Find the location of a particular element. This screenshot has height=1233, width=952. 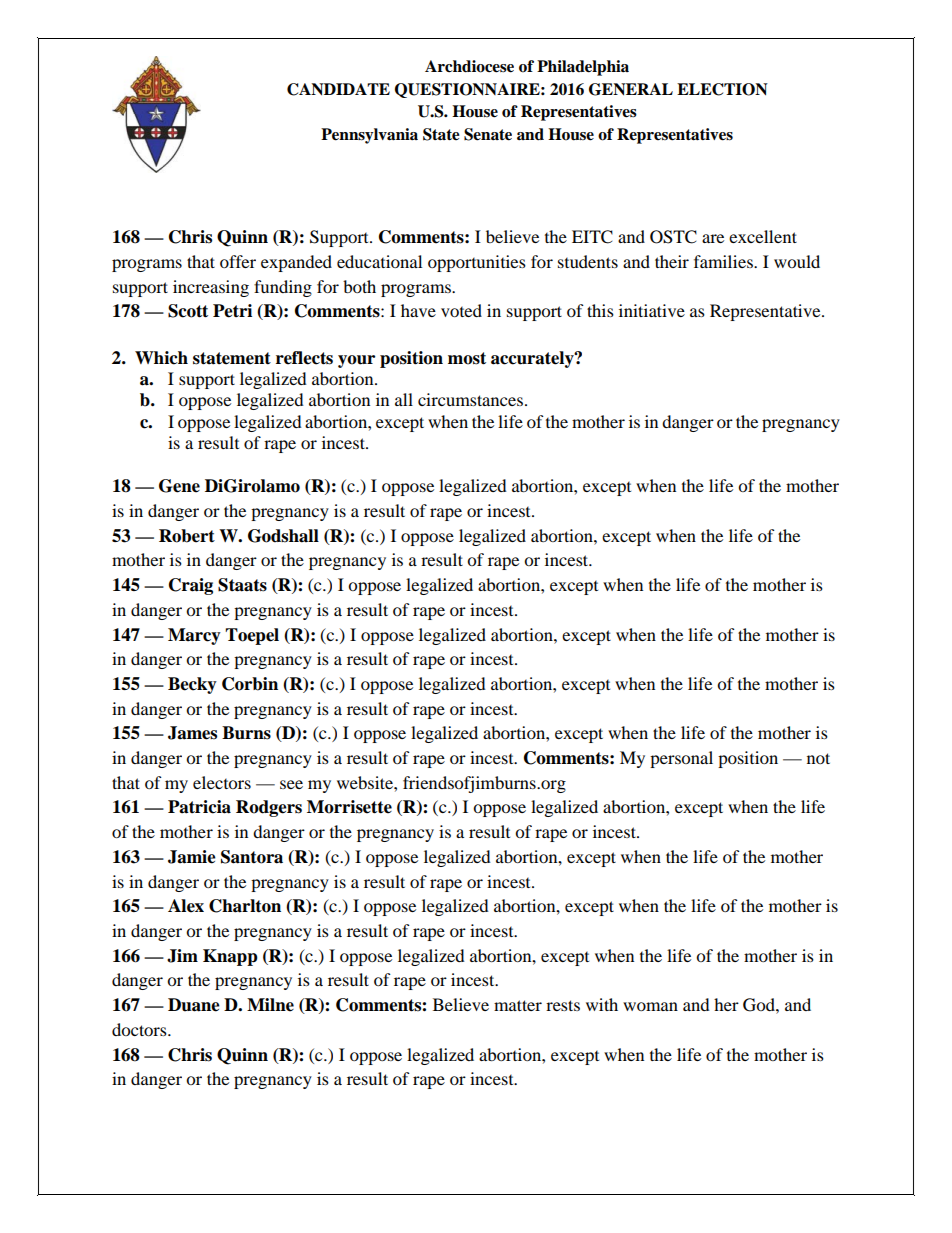

not is located at coordinates (818, 758).
